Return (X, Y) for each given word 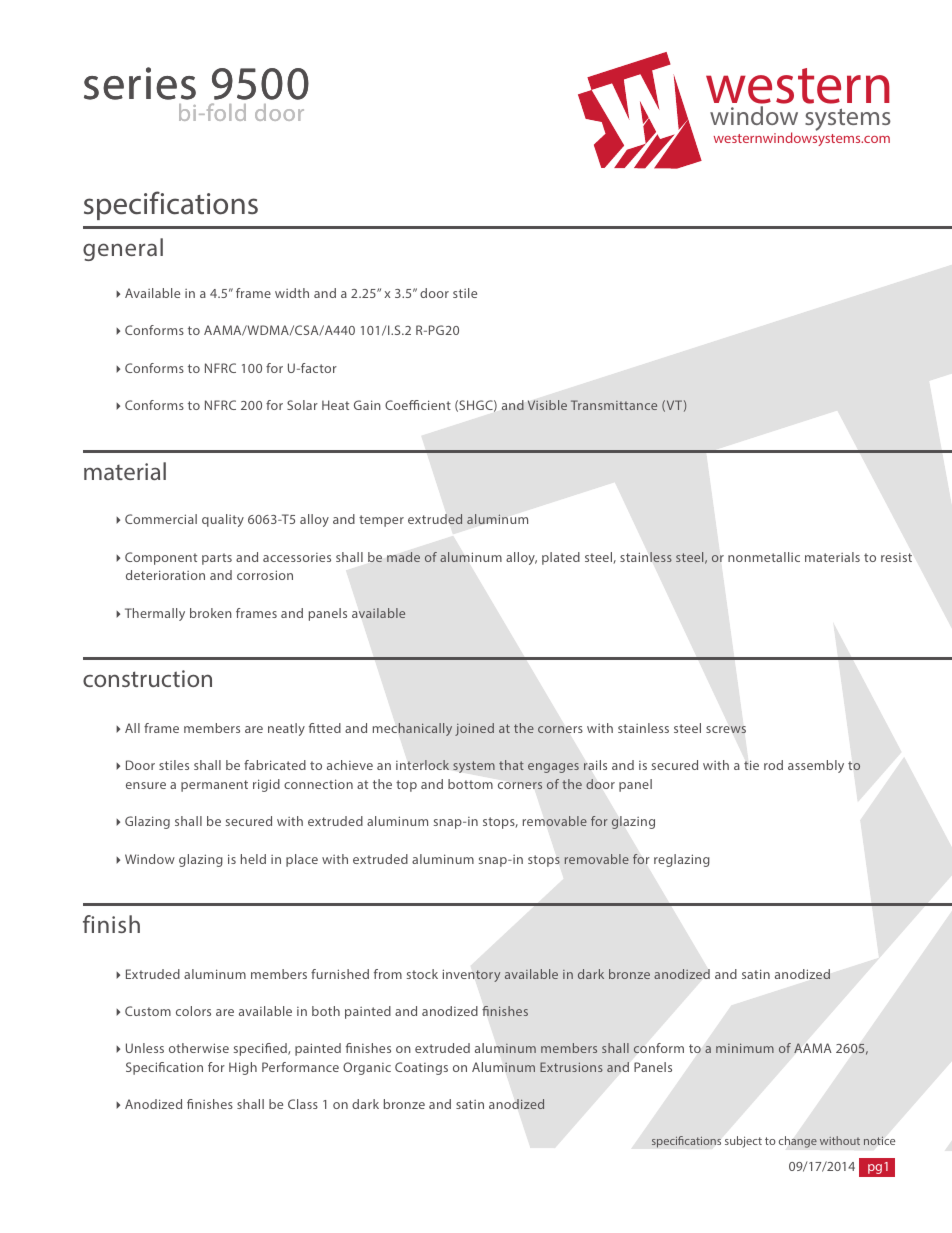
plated (561, 558)
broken (211, 613)
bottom (470, 784)
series (140, 83)
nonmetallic (764, 557)
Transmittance (614, 405)
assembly (816, 766)
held (253, 859)
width (292, 293)
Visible (547, 405)
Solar (302, 405)
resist (896, 557)
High (243, 1068)
